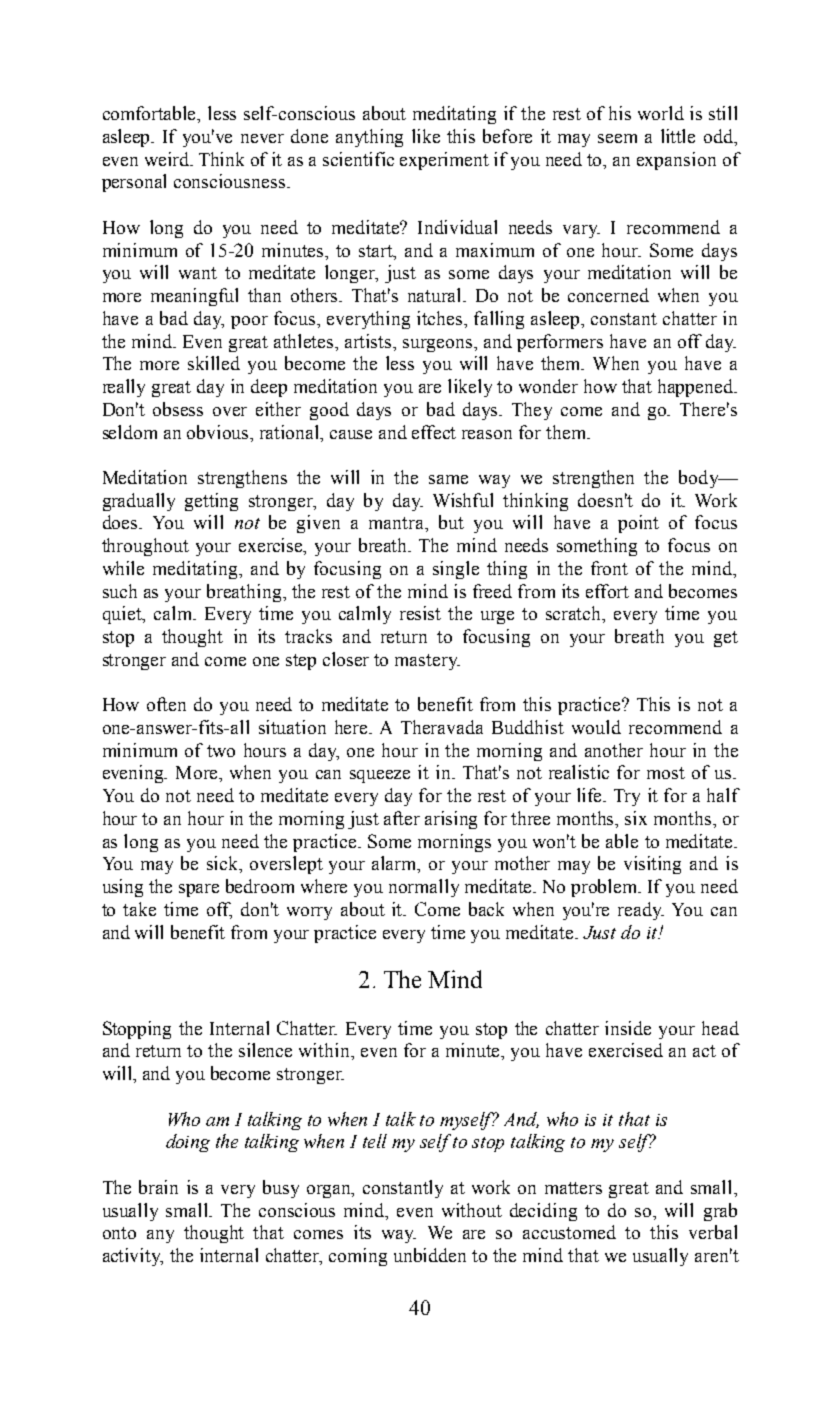 The width and height of the image is (840, 1423). What do you see at coordinates (168, 159) in the image?
I see `weird` at bounding box center [168, 159].
